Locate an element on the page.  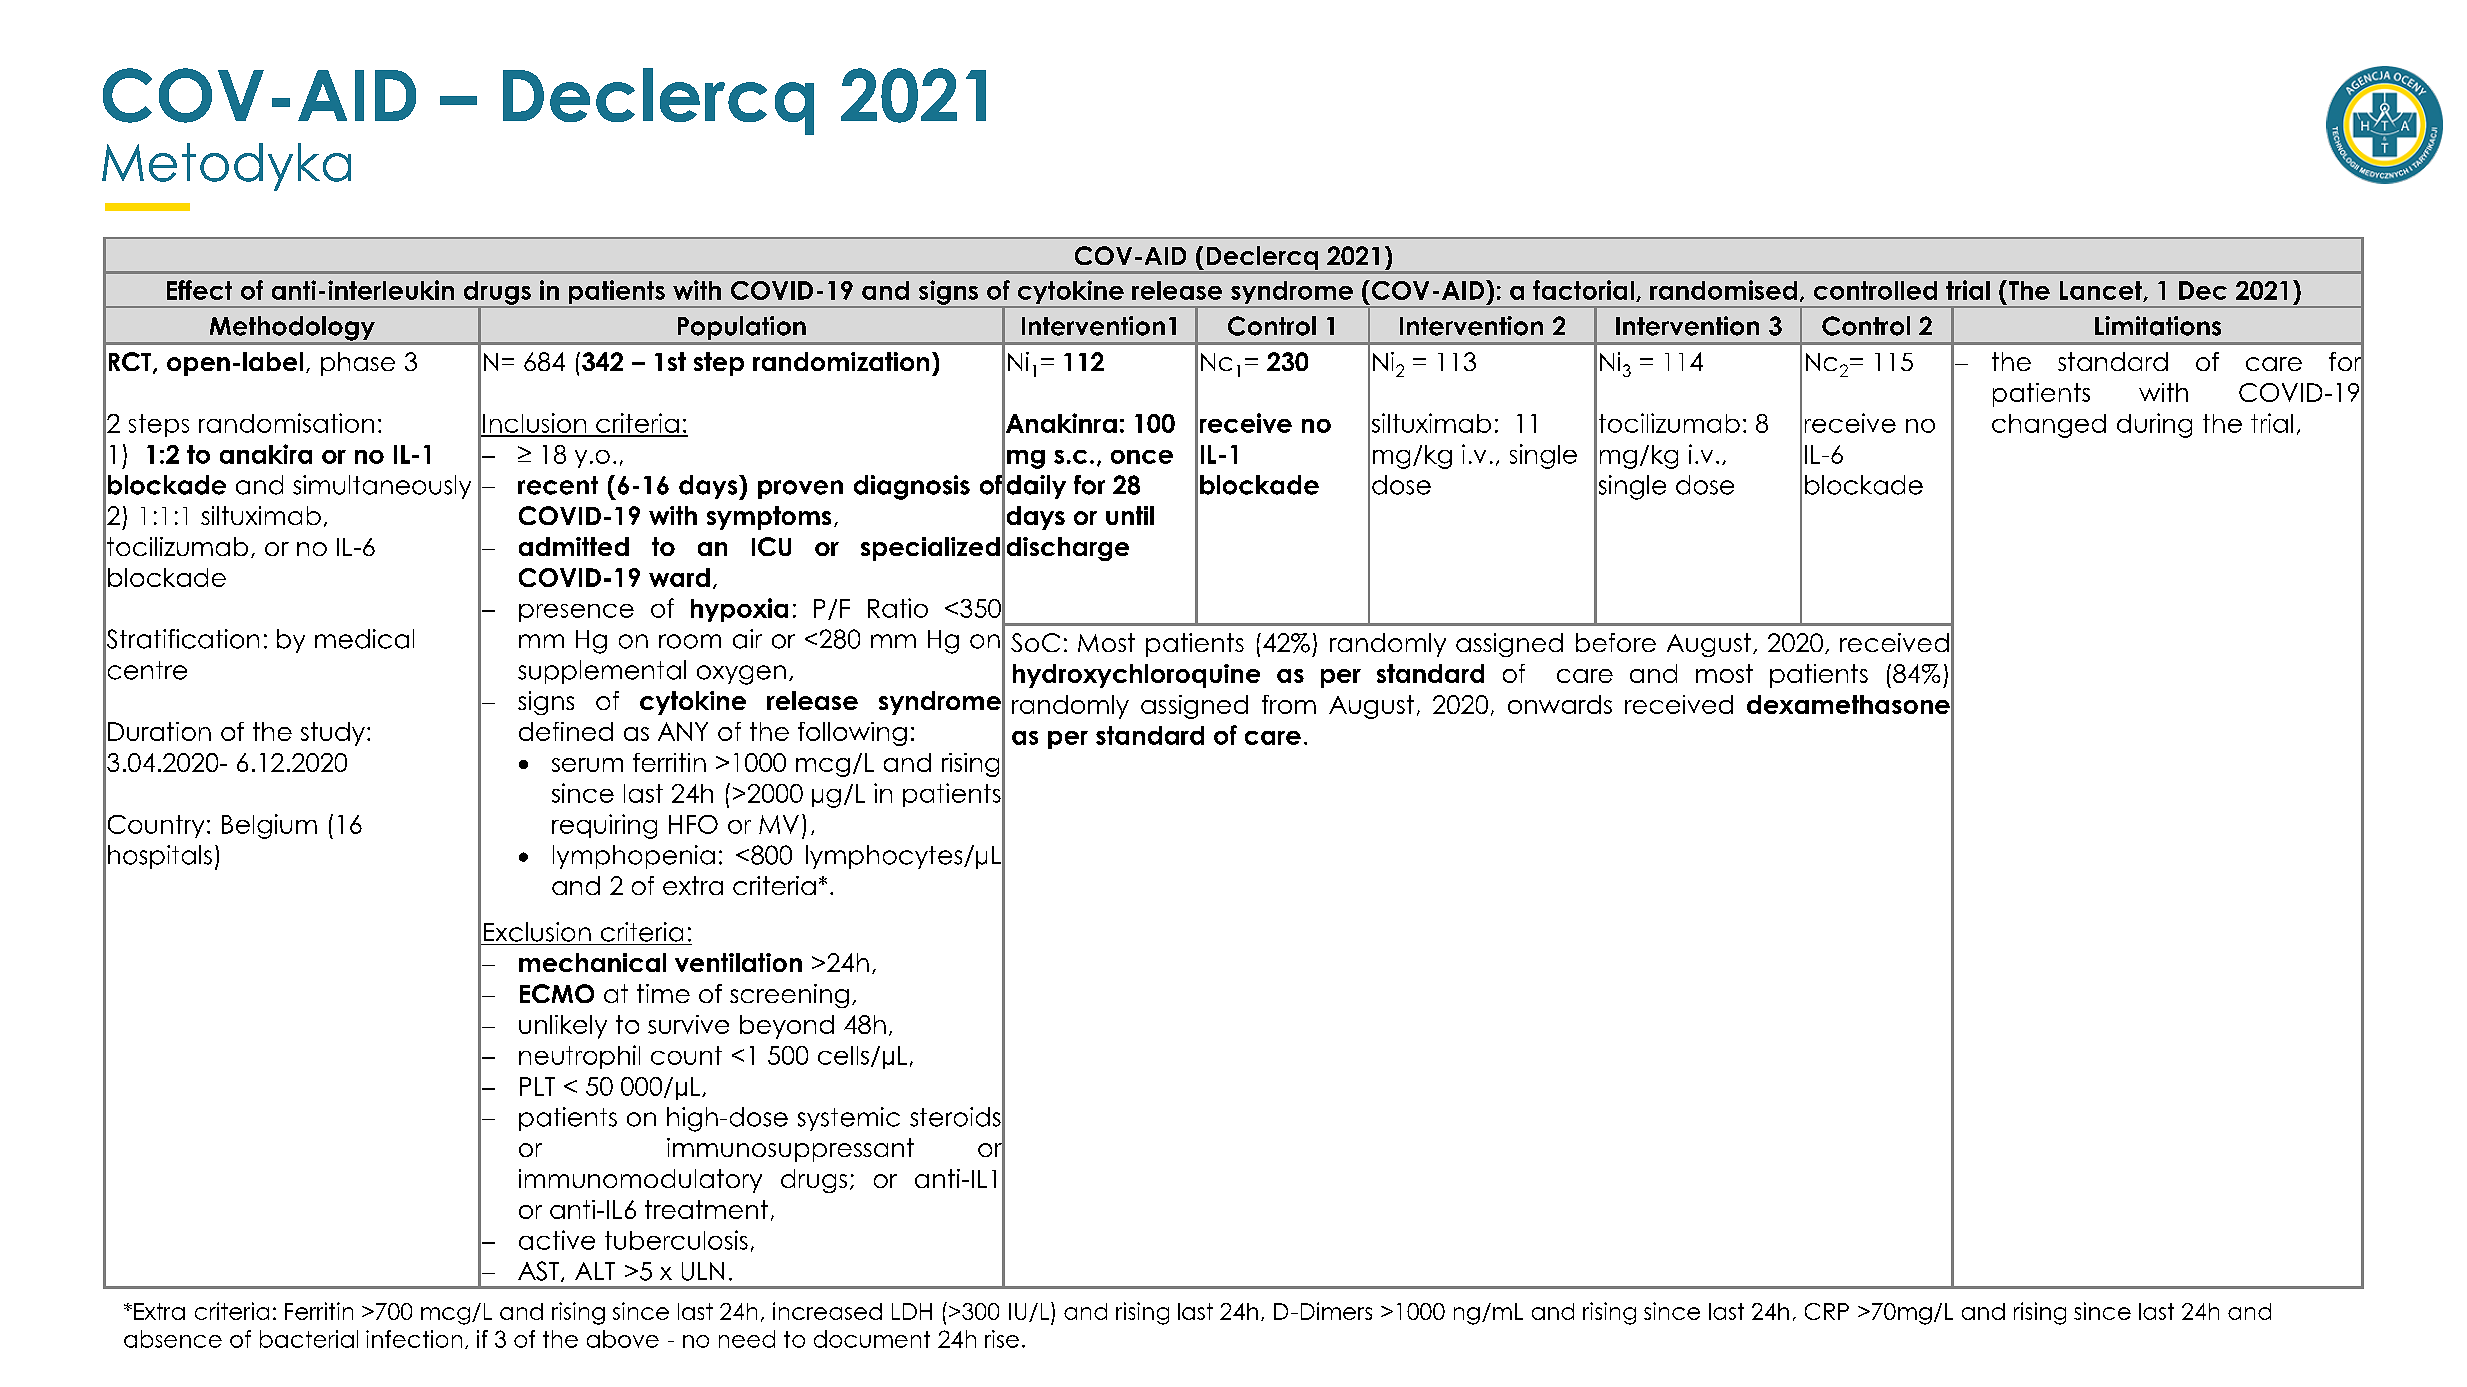
simultaneously is located at coordinates (382, 487).
